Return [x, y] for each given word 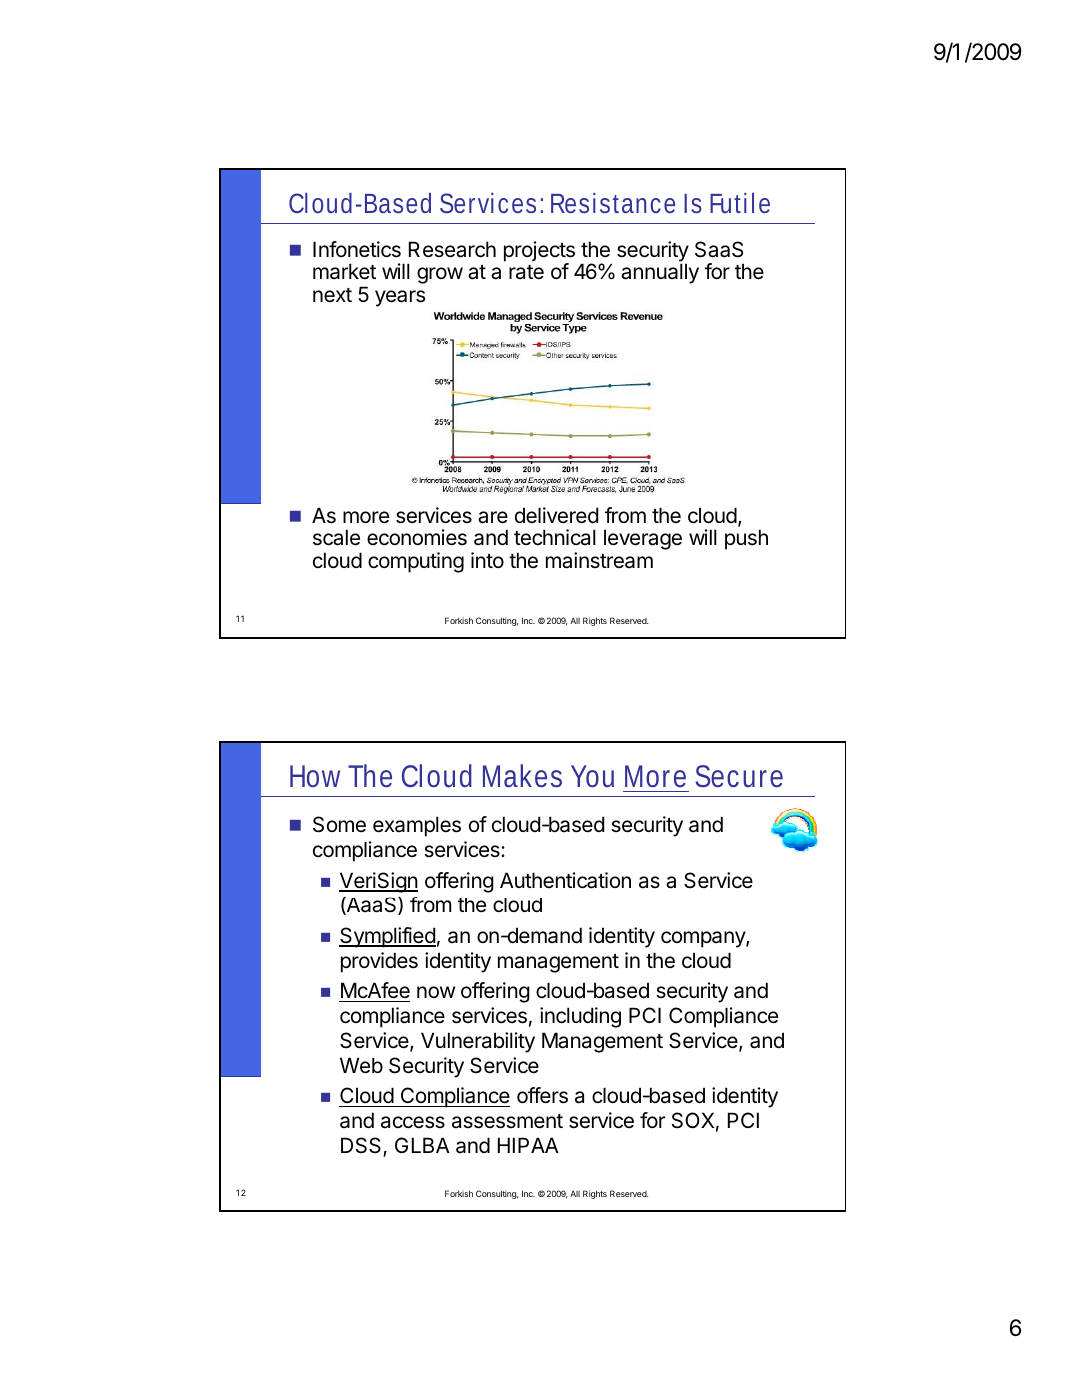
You [592, 776]
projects [539, 252]
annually [660, 273]
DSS [362, 1147]
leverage [643, 539]
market [344, 271]
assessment [507, 1121]
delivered [556, 515]
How [315, 776]
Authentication [565, 880]
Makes [522, 775]
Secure [739, 776]
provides [379, 962]
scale [336, 537]
